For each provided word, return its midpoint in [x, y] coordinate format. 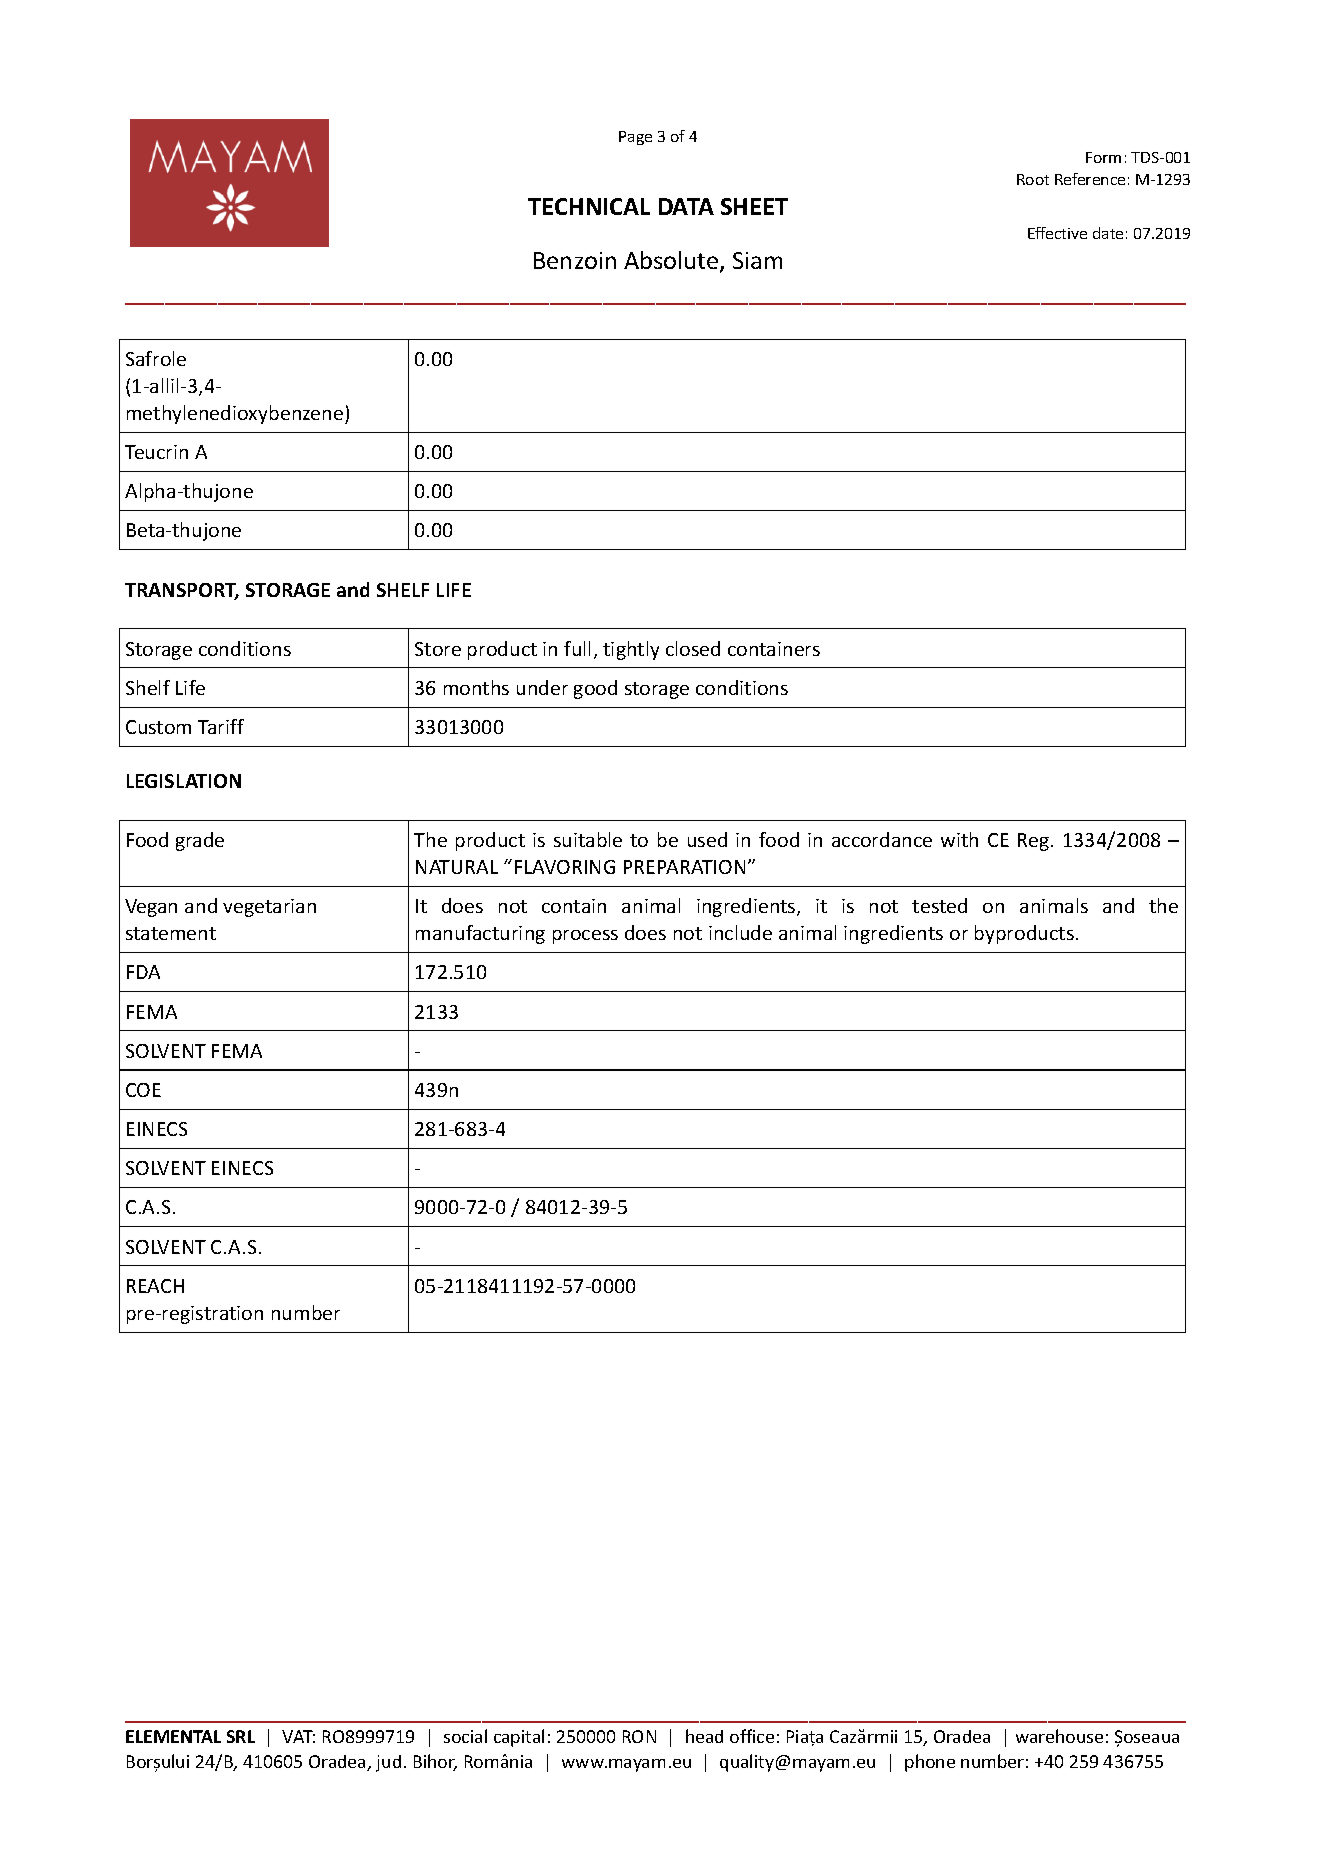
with [959, 839]
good [595, 689]
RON [639, 1736]
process [585, 937]
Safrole [156, 358]
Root [1033, 179]
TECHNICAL [589, 206]
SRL [241, 1736]
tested [939, 905]
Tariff [221, 726]
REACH [155, 1286]
